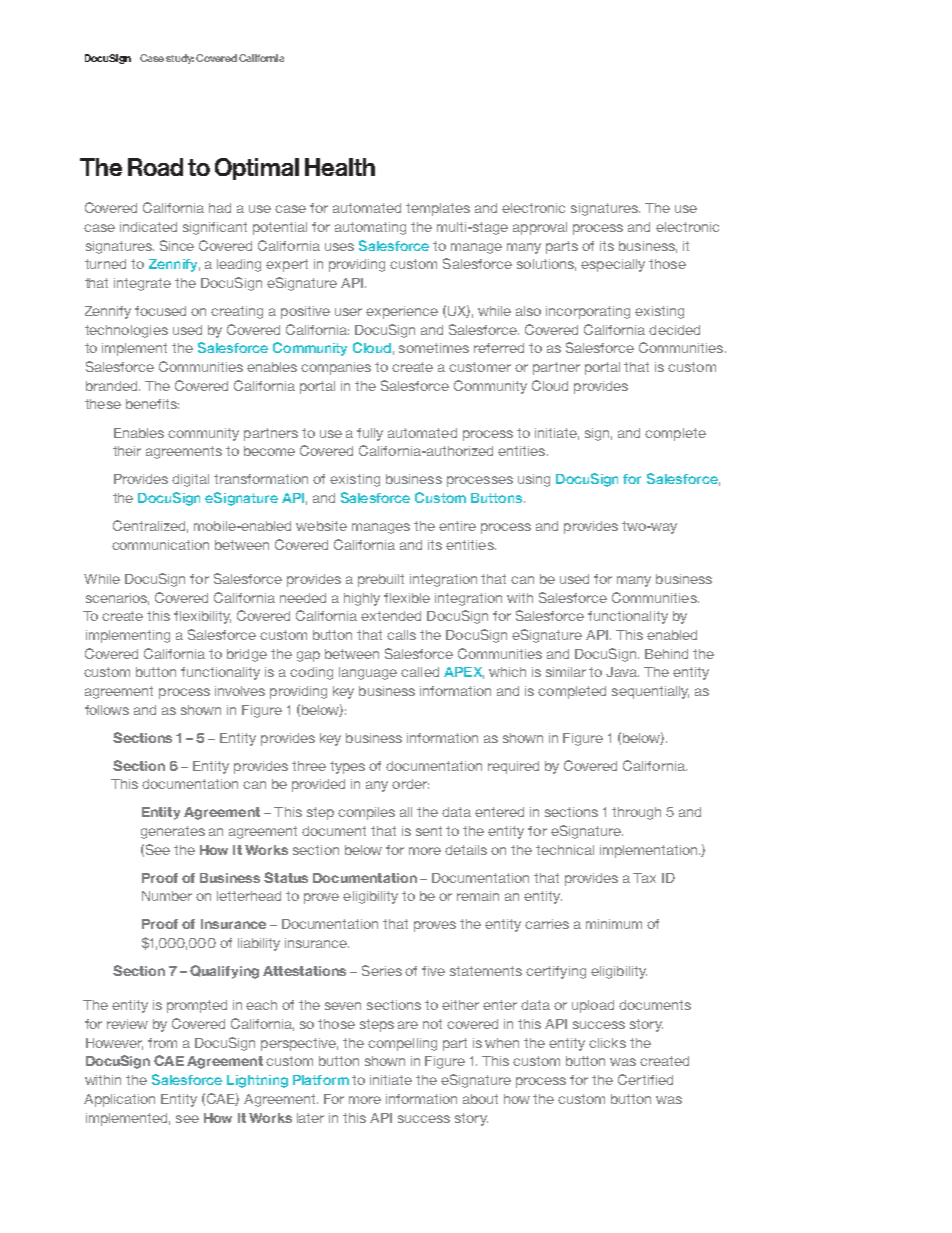  Describe the element at coordinates (162, 1043) in the document. I see `from` at that location.
